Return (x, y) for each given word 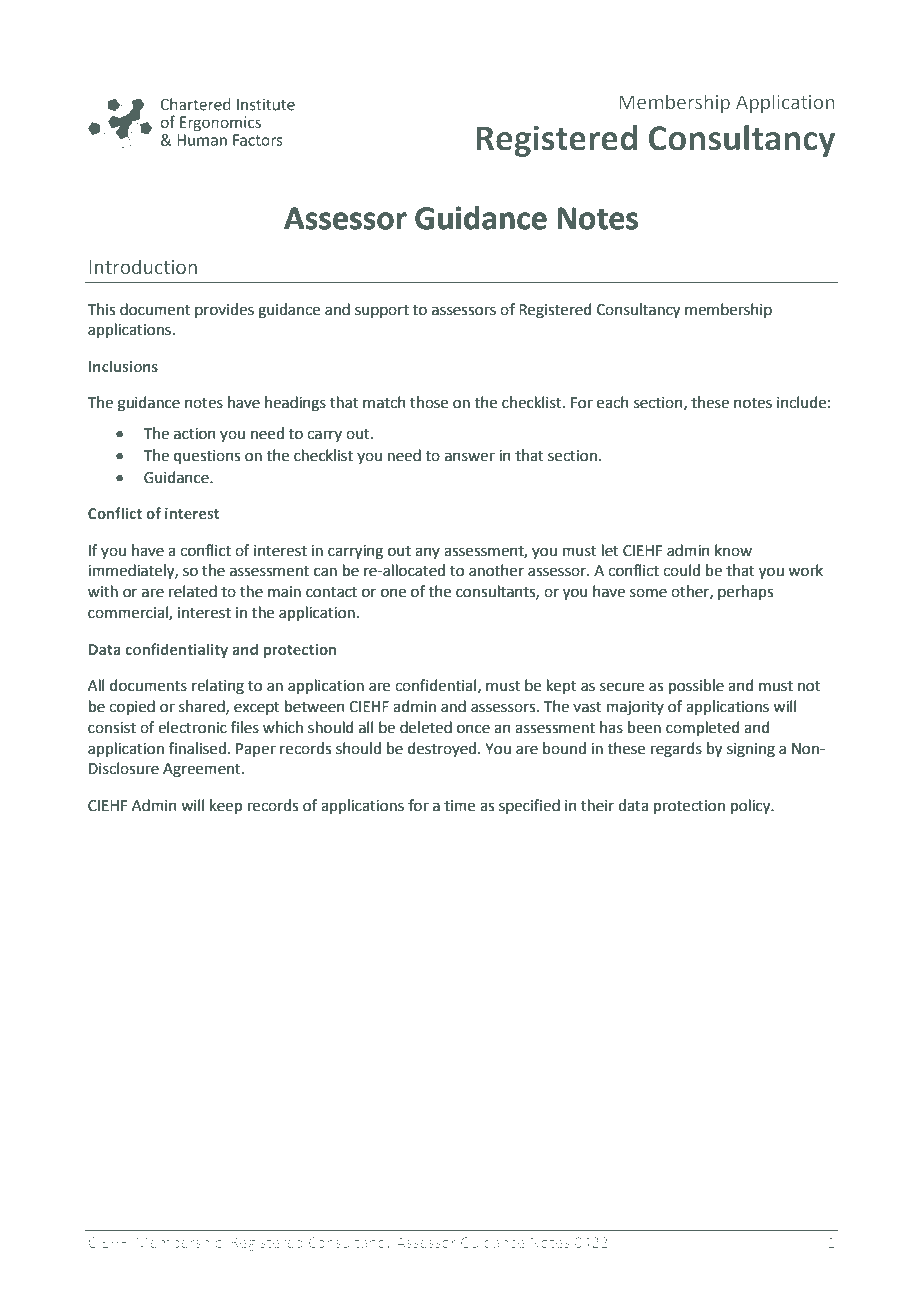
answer (470, 457)
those (429, 402)
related (193, 591)
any (427, 553)
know (733, 550)
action (195, 434)
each (613, 402)
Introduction (143, 267)
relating (218, 687)
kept (562, 686)
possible (696, 686)
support (382, 311)
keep (226, 806)
